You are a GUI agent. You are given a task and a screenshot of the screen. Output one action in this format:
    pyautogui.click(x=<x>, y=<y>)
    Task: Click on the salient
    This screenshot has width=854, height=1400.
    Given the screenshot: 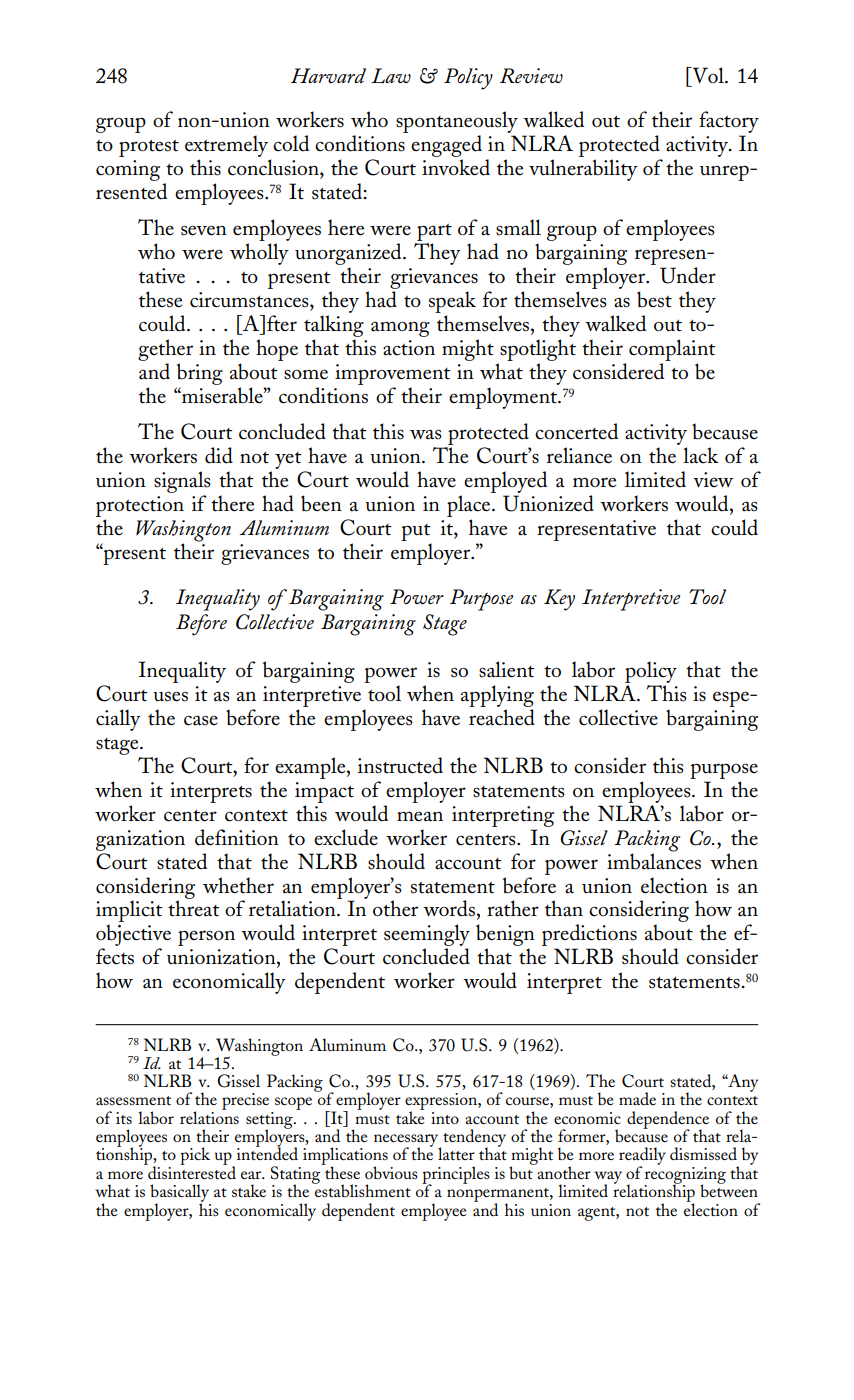 What is the action you would take?
    pyautogui.click(x=507, y=669)
